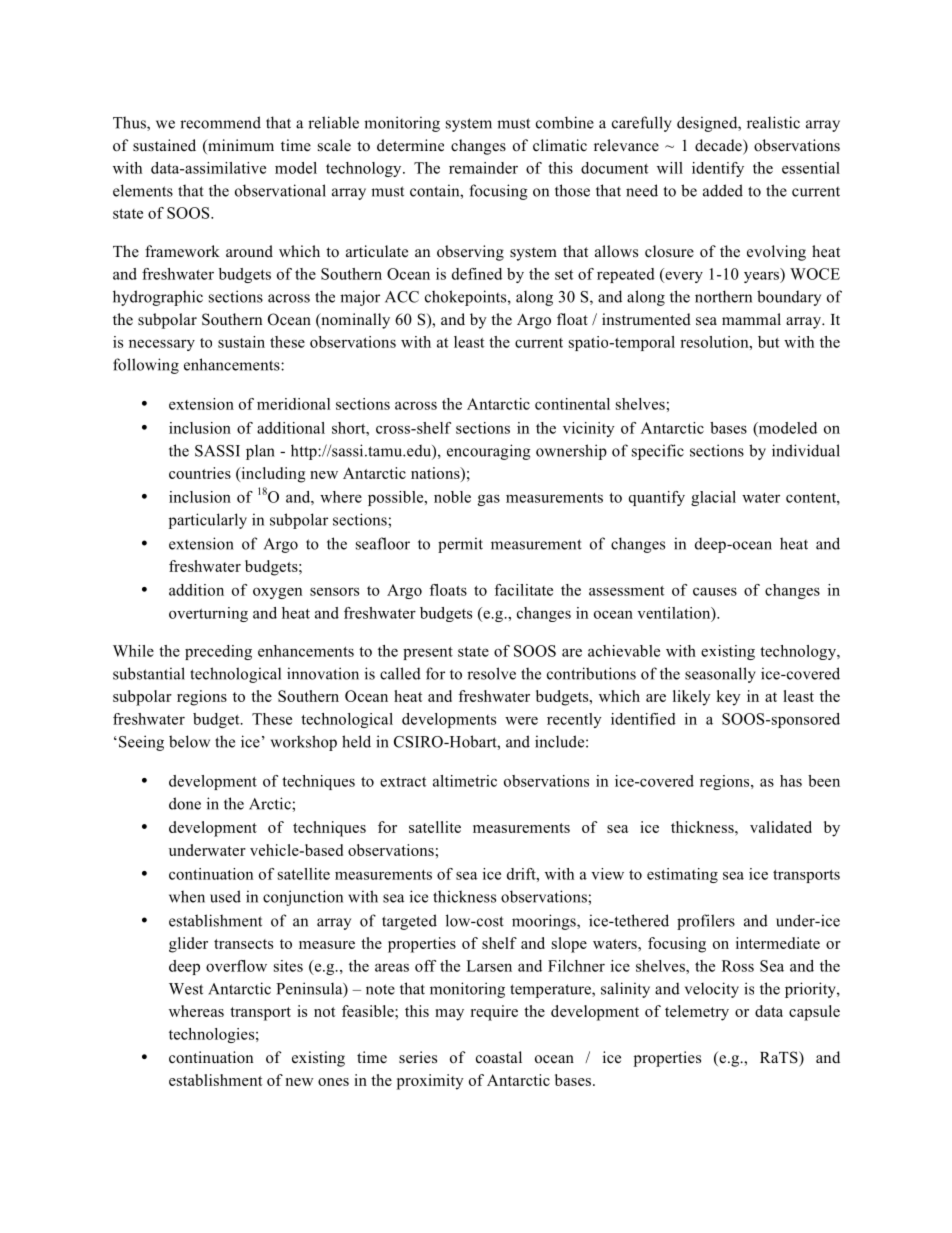 Image resolution: width=952 pixels, height=1233 pixels. What do you see at coordinates (240, 146) in the screenshot?
I see `minimum` at bounding box center [240, 146].
